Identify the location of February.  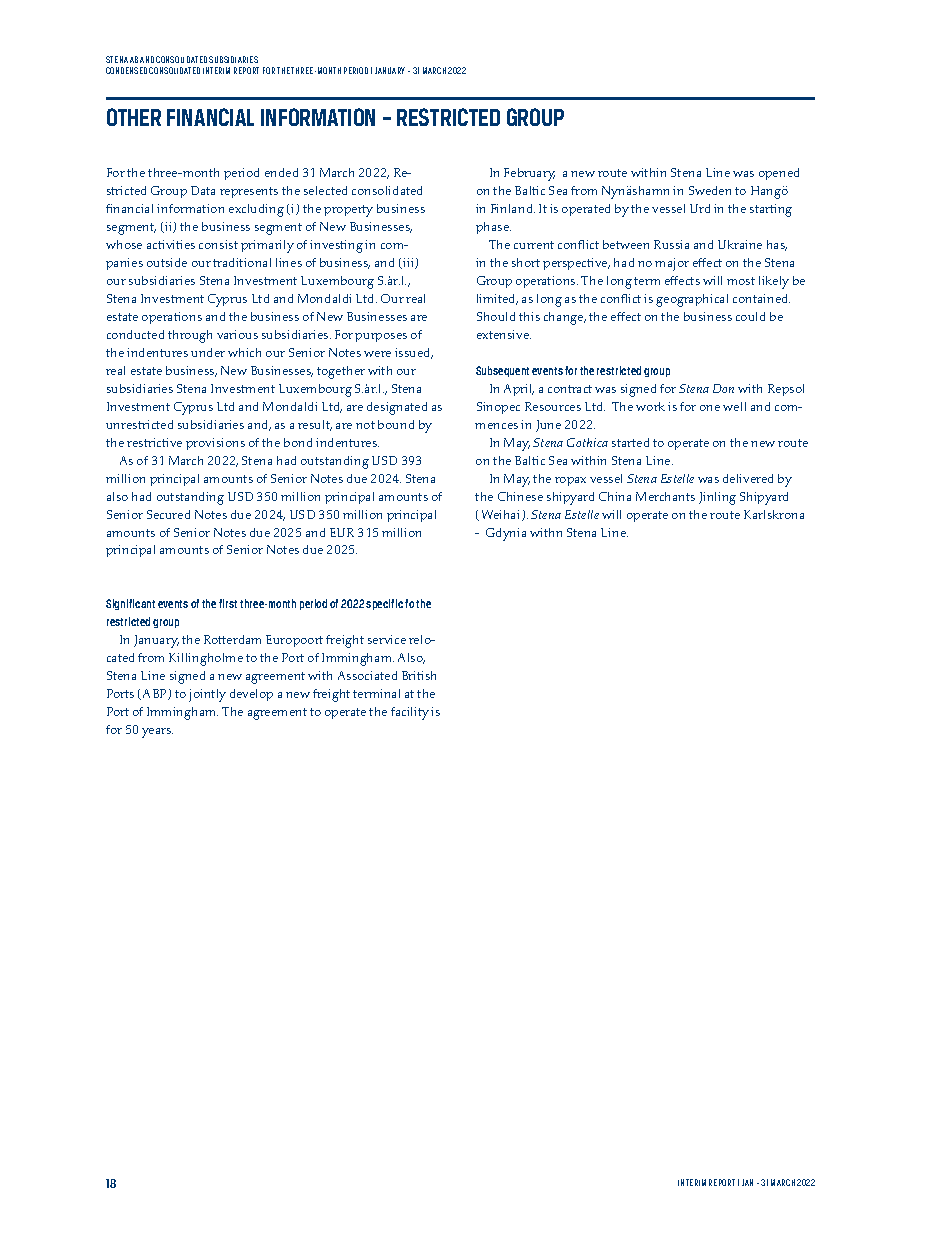
(529, 174).
